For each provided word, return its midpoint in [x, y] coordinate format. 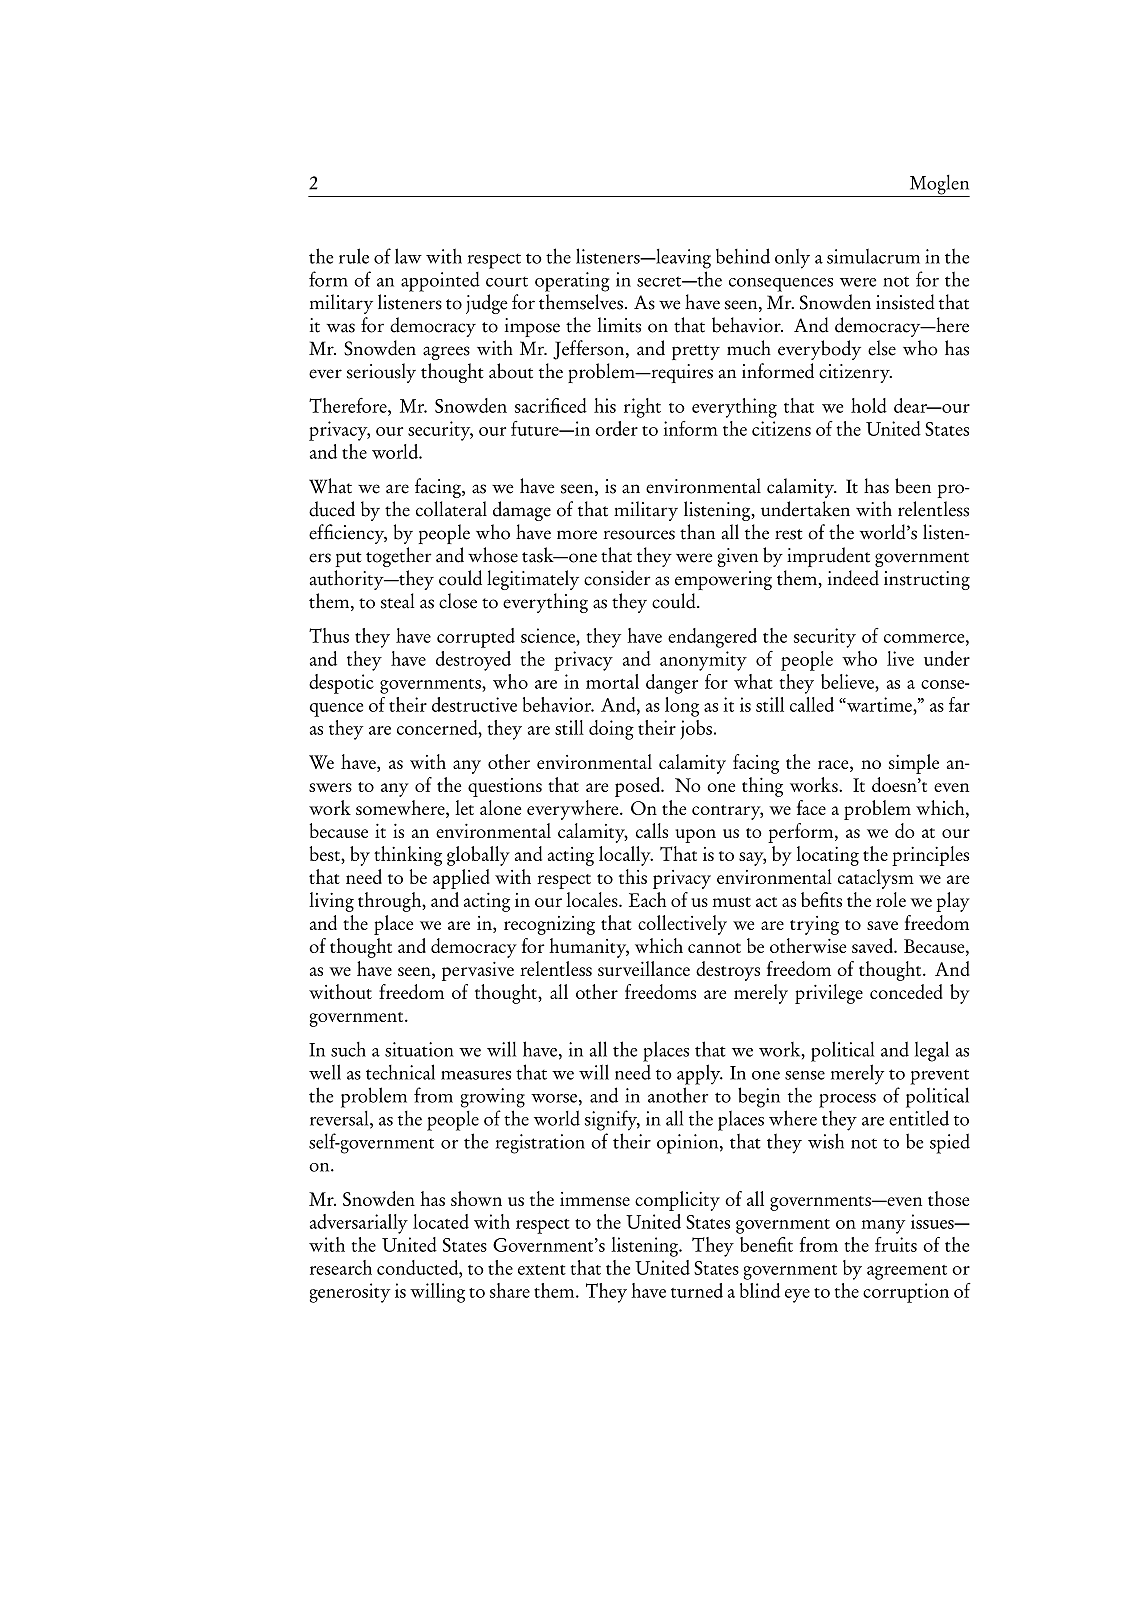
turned [697, 1290]
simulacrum [873, 256]
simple [914, 764]
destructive [474, 704]
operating [572, 282]
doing [611, 730]
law [408, 256]
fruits [896, 1244]
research [341, 1267]
